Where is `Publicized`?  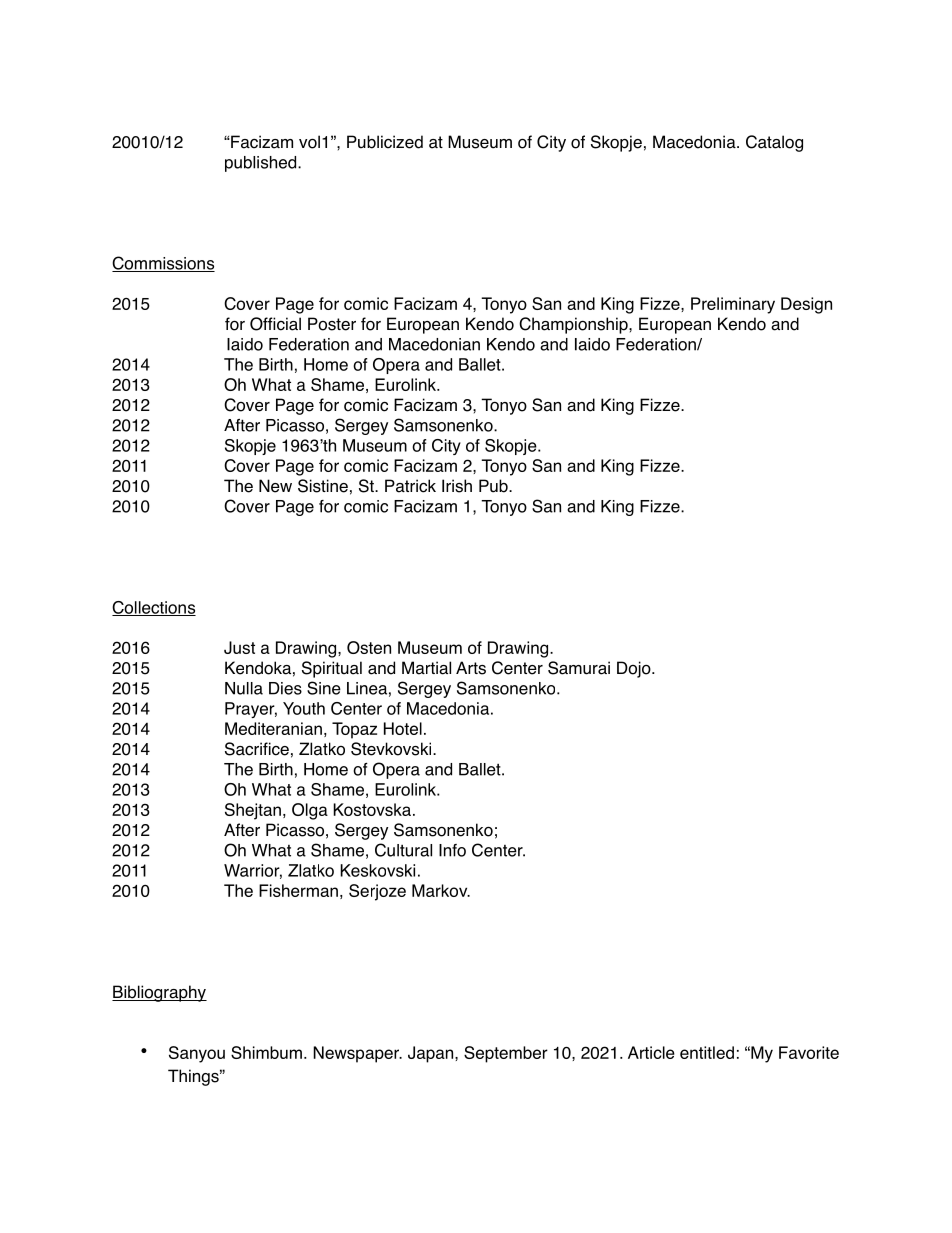 Publicized is located at coordinates (385, 142).
